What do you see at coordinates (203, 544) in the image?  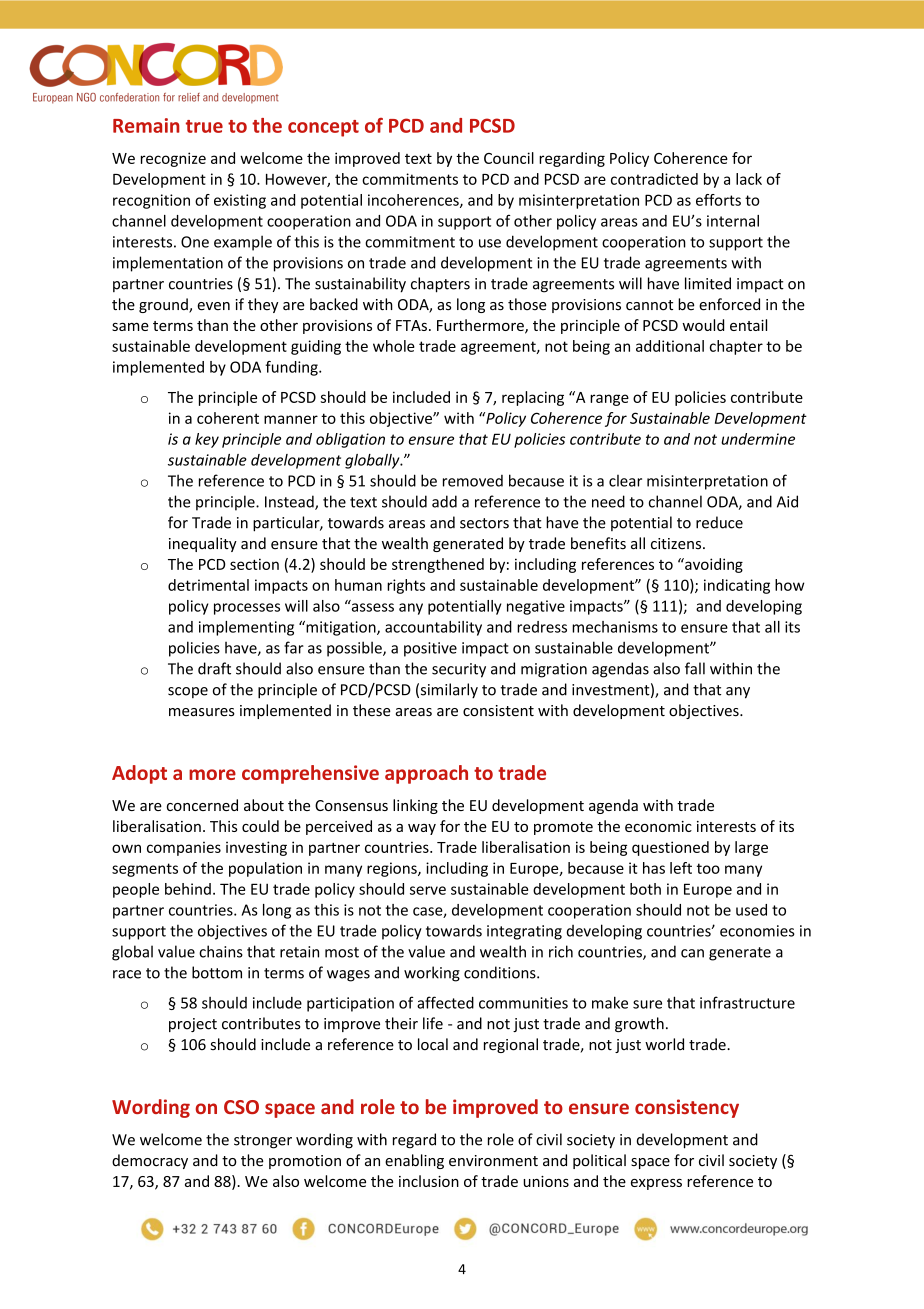 I see `inequality` at bounding box center [203, 544].
